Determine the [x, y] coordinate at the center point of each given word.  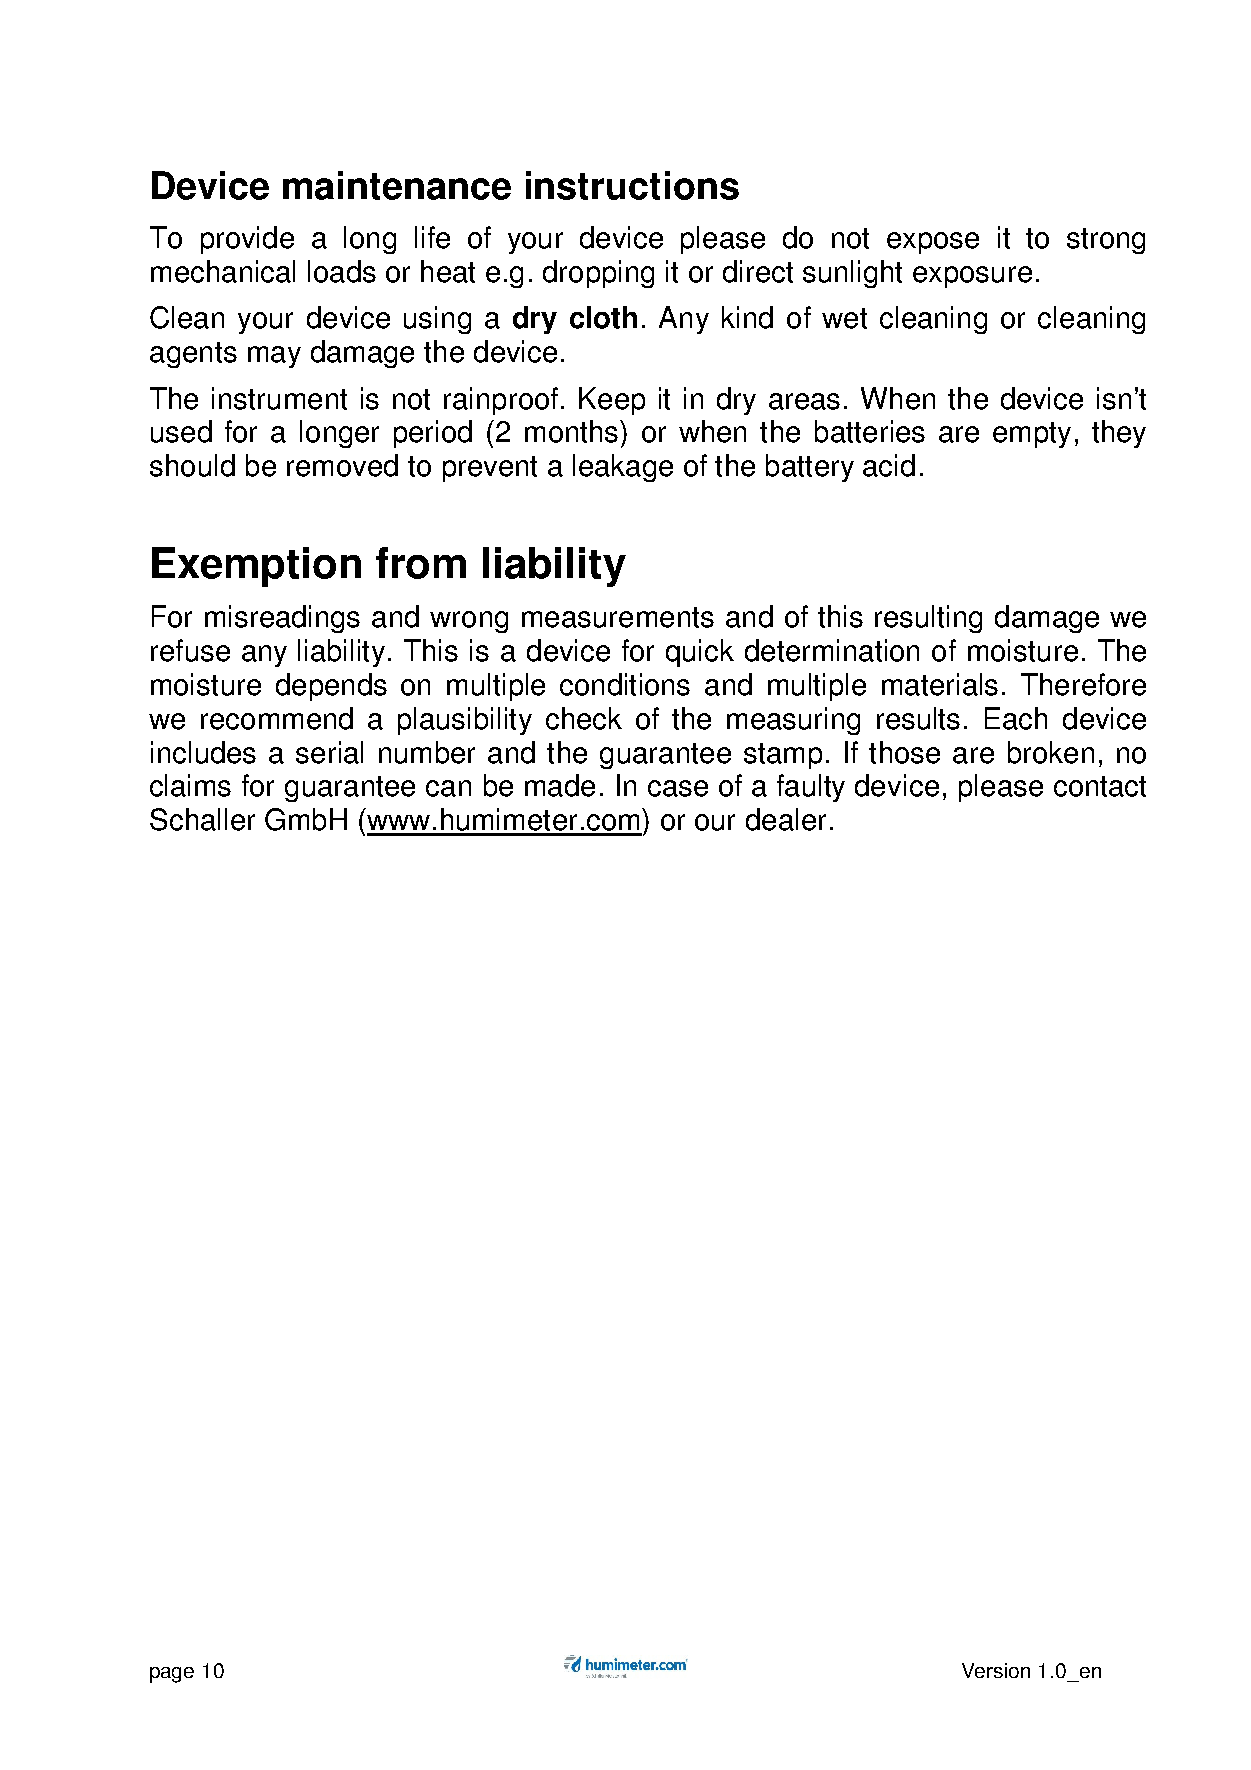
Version [996, 1670]
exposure [972, 277]
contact [1100, 786]
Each [1016, 718]
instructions [632, 185]
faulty [811, 788]
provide [247, 240]
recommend [277, 718]
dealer [786, 819]
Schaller [202, 819]
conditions [625, 684]
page [172, 1675]
